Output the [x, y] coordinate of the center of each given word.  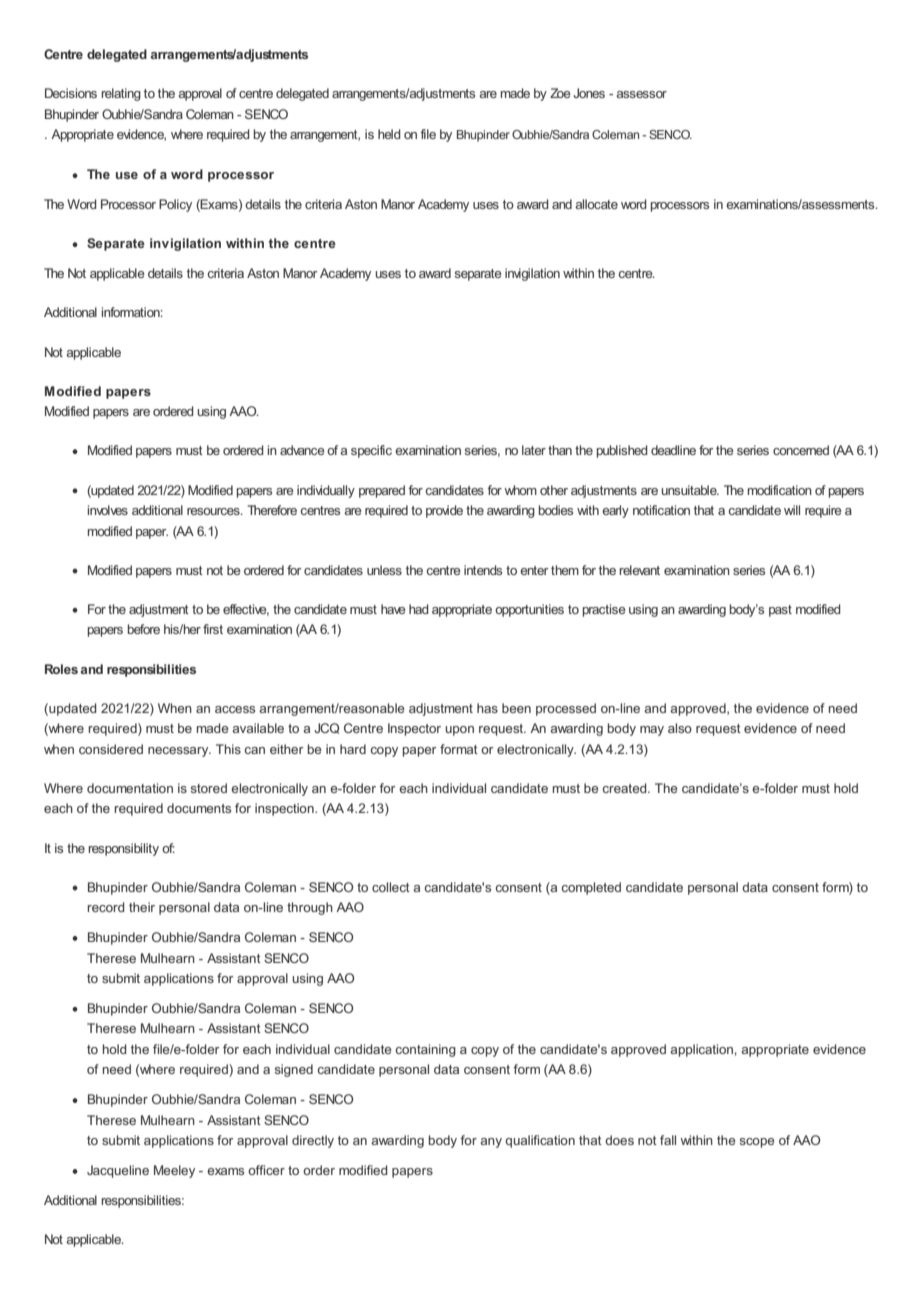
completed [591, 888]
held [389, 134]
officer [266, 1170]
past [780, 611]
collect [391, 887]
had [419, 609]
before [144, 629]
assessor [641, 94]
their [142, 907]
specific [371, 451]
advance [302, 450]
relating [121, 94]
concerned [801, 450]
